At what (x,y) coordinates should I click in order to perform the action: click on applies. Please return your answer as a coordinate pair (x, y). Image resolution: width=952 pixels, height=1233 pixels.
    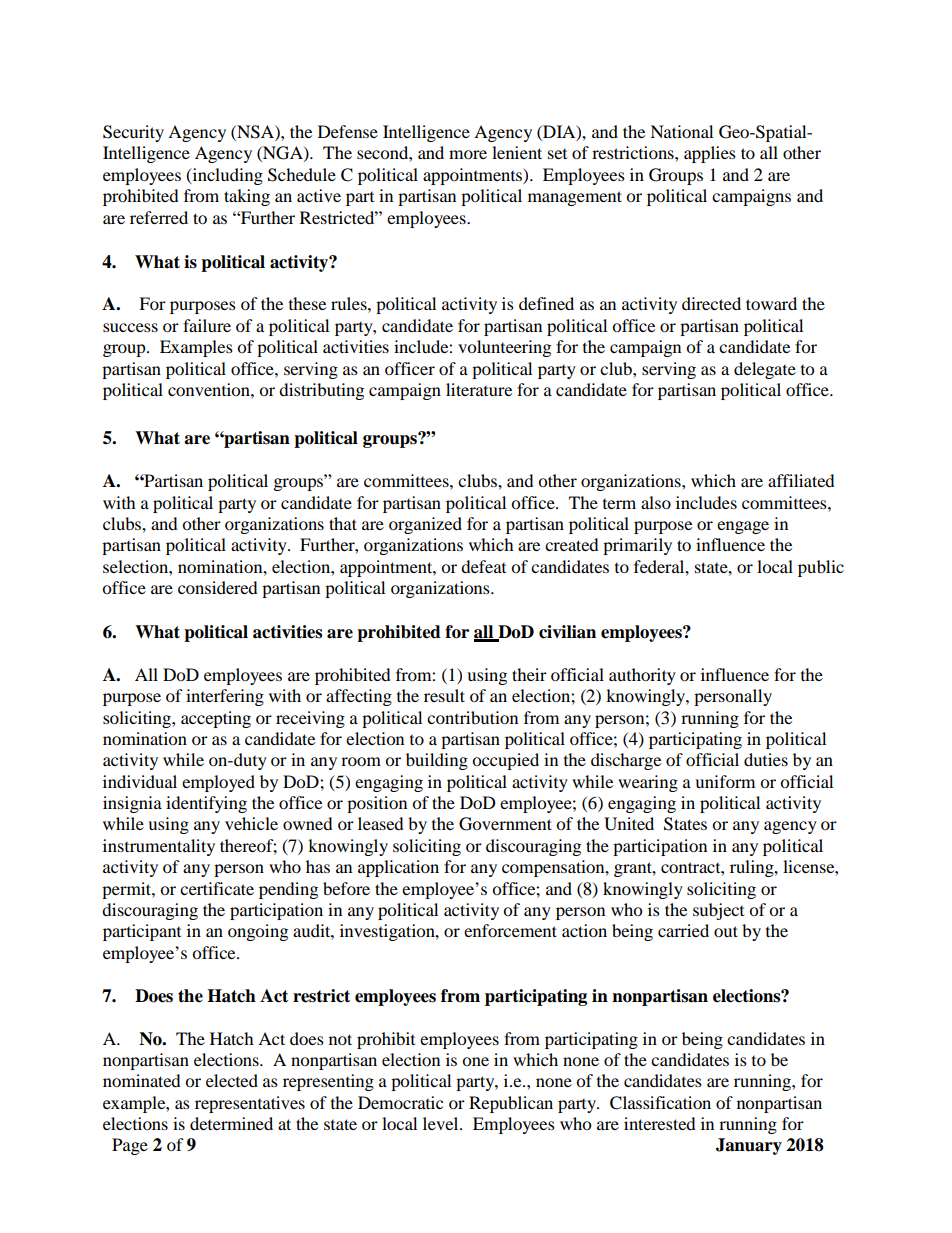
    Looking at the image, I should click on (710, 154).
